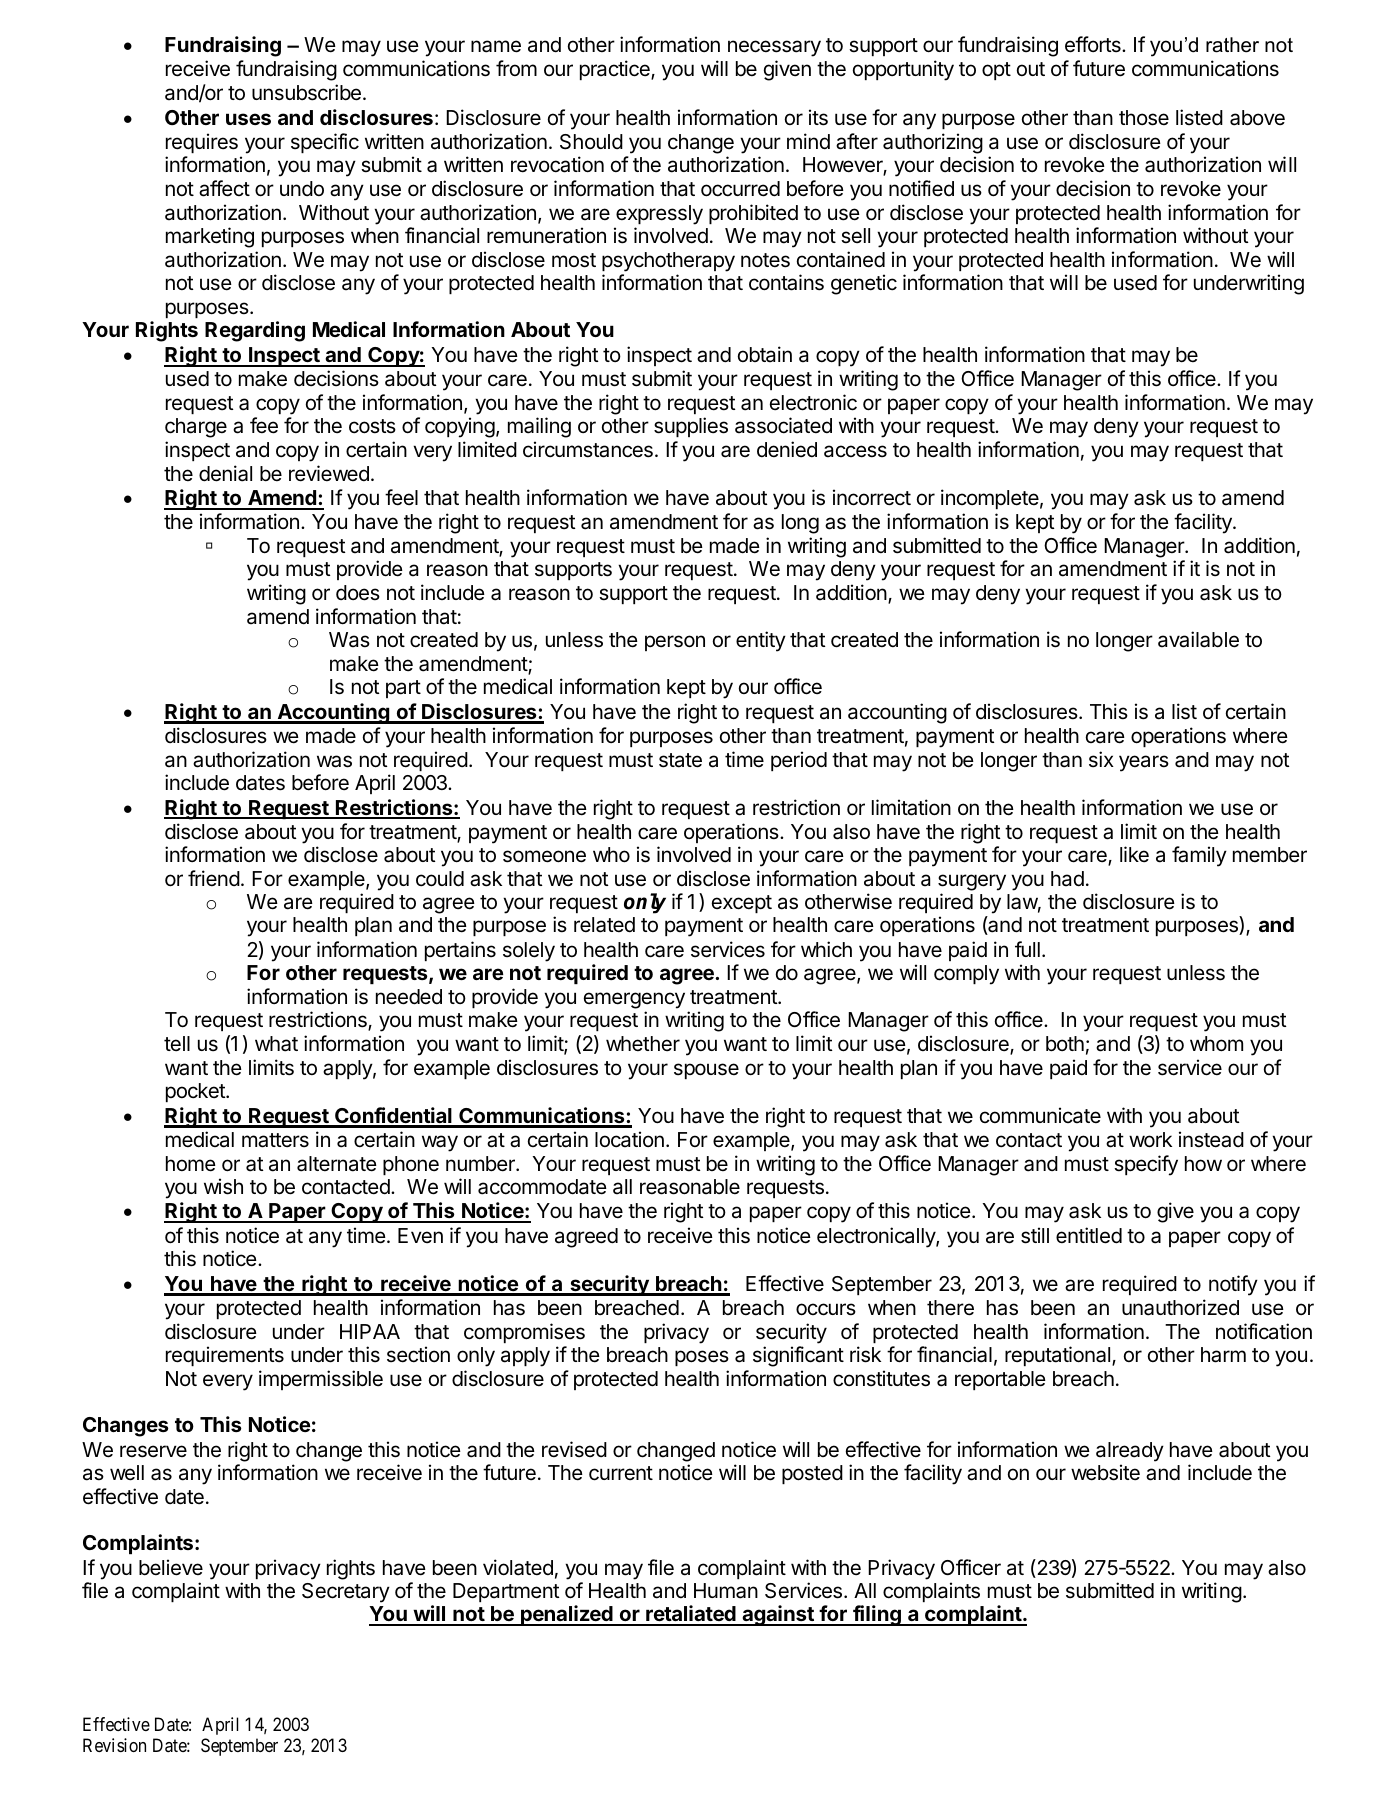 The width and height of the document is (1396, 1806). What do you see at coordinates (778, 1615) in the document?
I see `against` at bounding box center [778, 1615].
